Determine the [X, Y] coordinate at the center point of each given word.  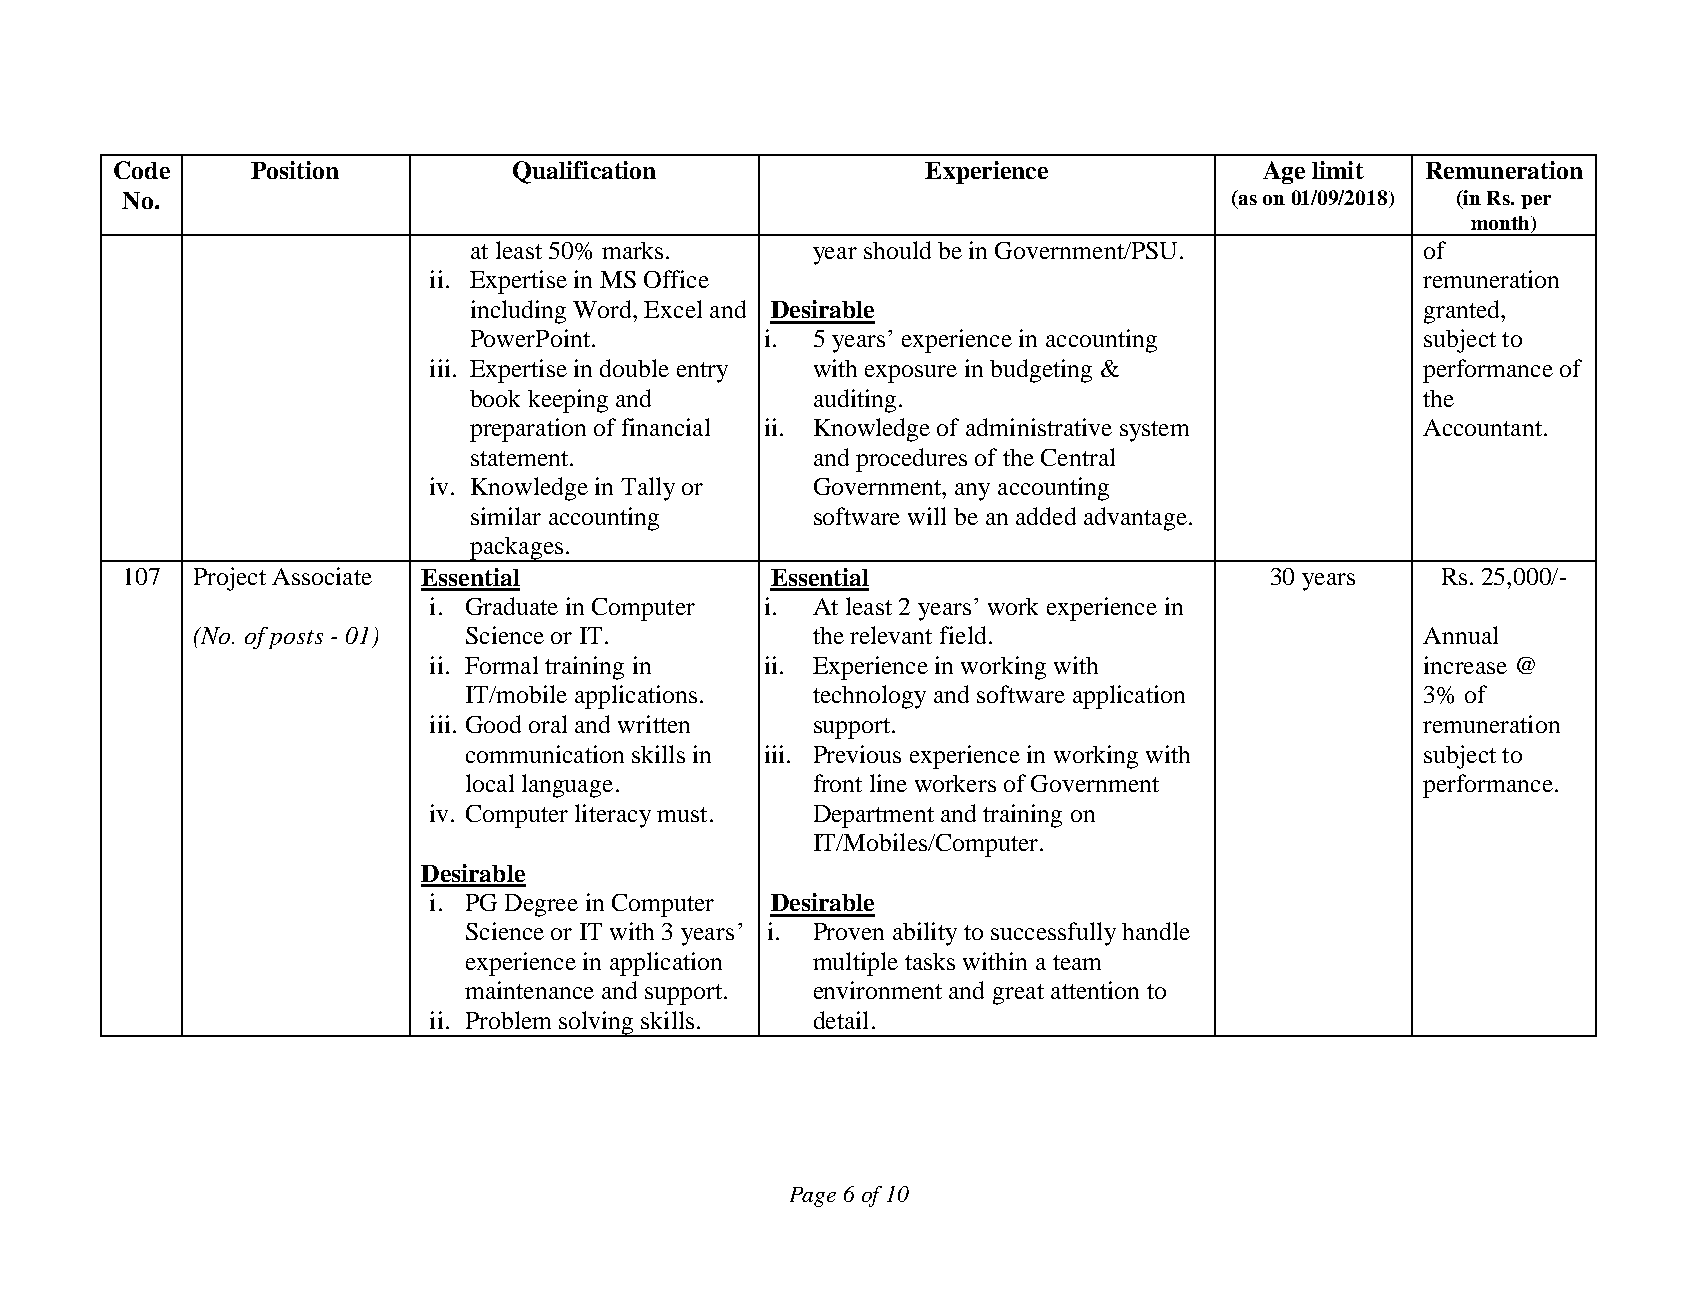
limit [1338, 170]
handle [1156, 931]
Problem [508, 1020]
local [490, 783]
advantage [1135, 519]
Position [295, 170]
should [897, 250]
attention [1095, 990]
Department [874, 816]
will [927, 516]
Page [813, 1197]
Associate [322, 576]
